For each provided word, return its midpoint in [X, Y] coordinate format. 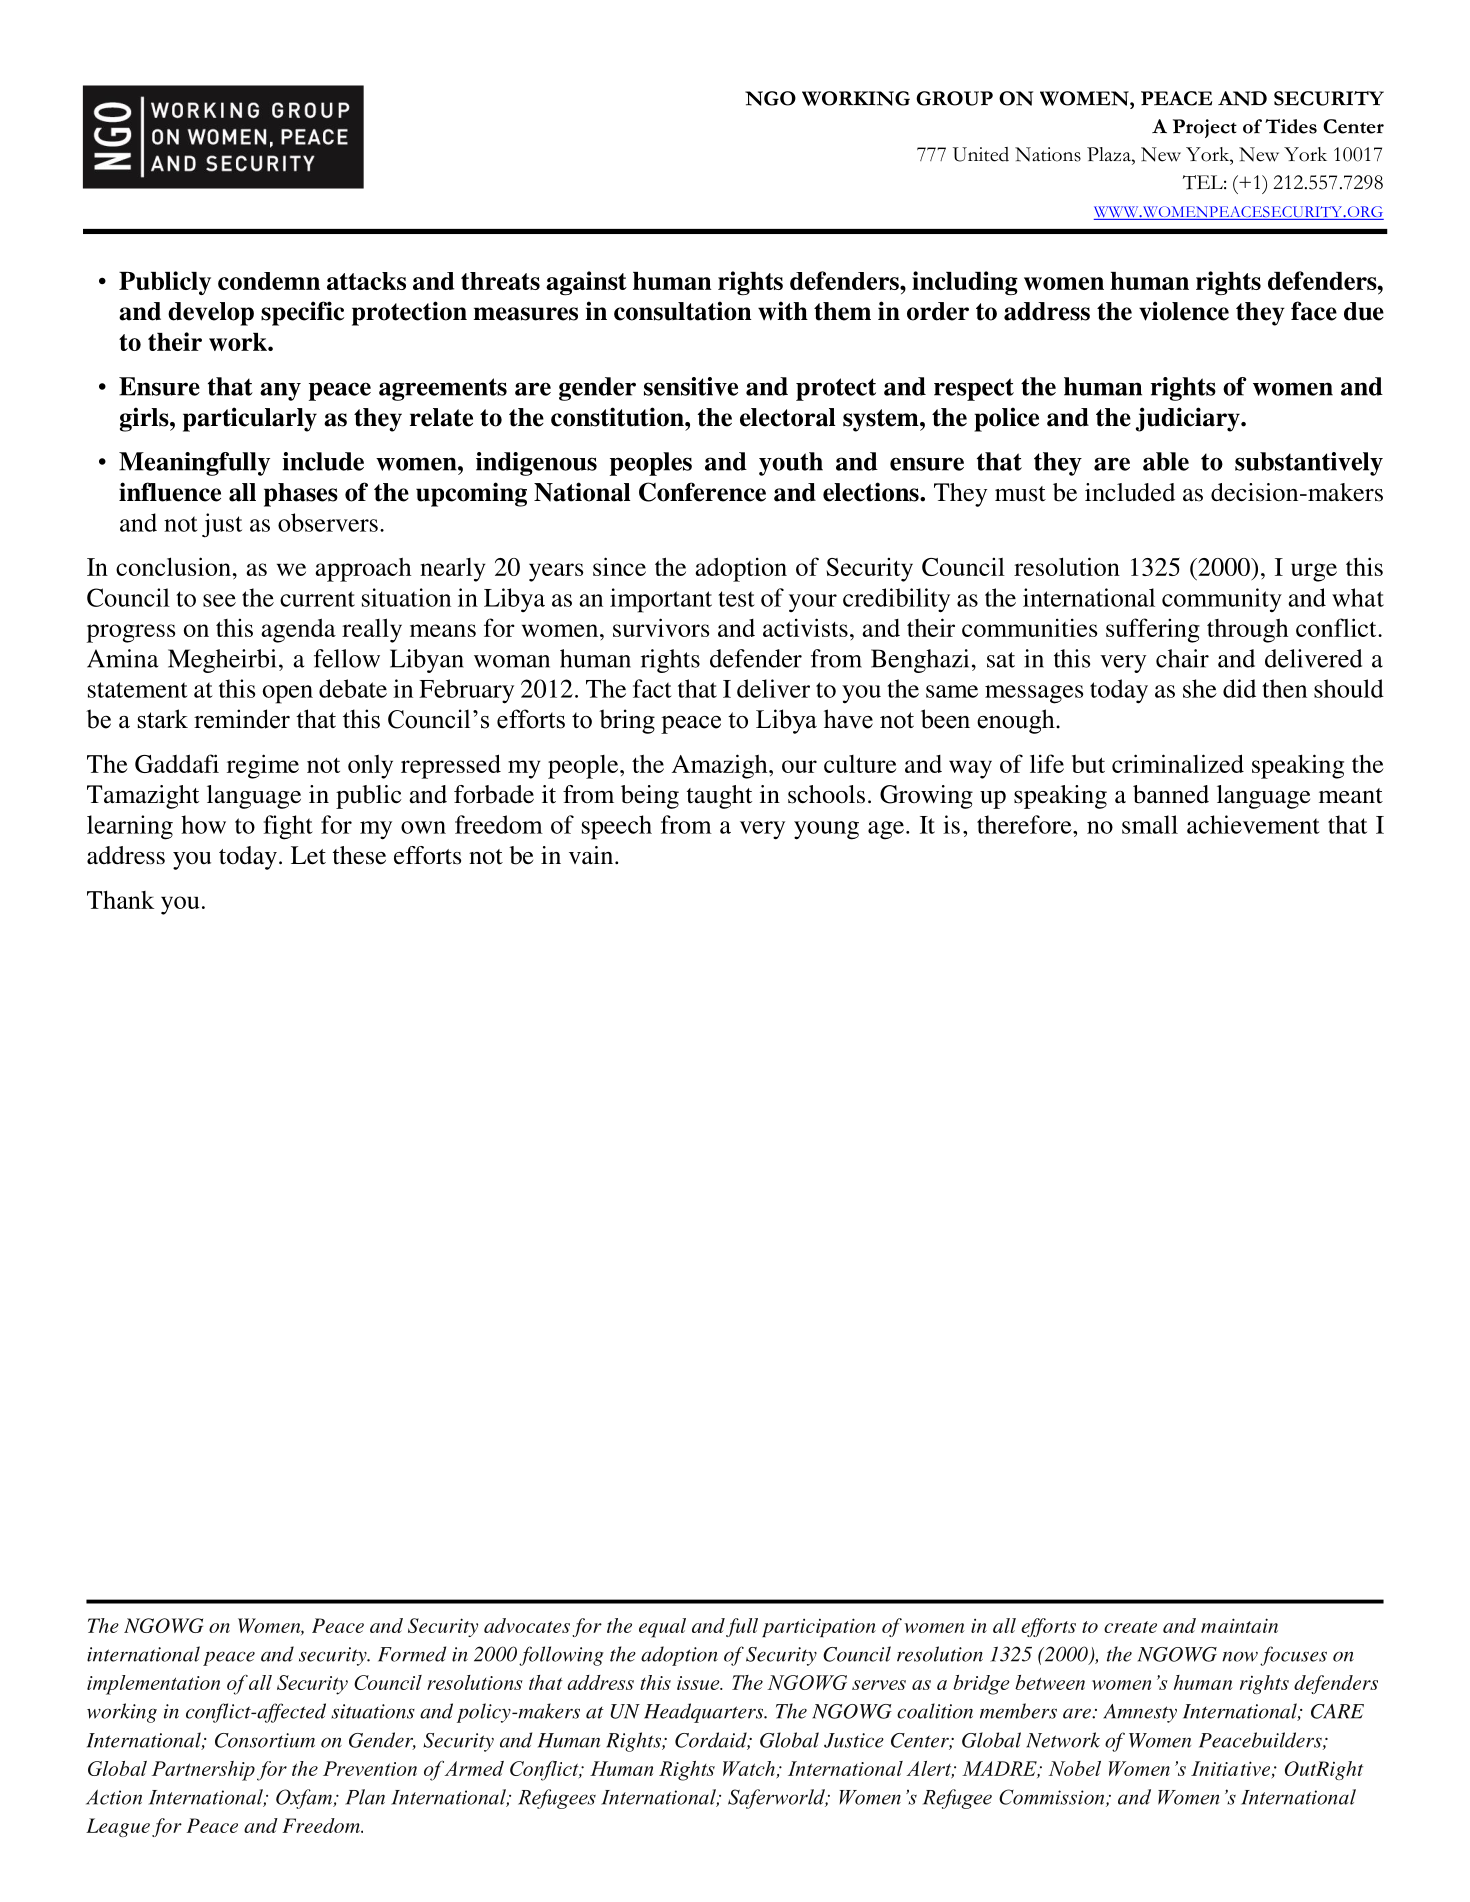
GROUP [954, 98]
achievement [1253, 824]
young [826, 830]
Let [308, 855]
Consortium [265, 1740]
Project [1205, 128]
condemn [269, 281]
